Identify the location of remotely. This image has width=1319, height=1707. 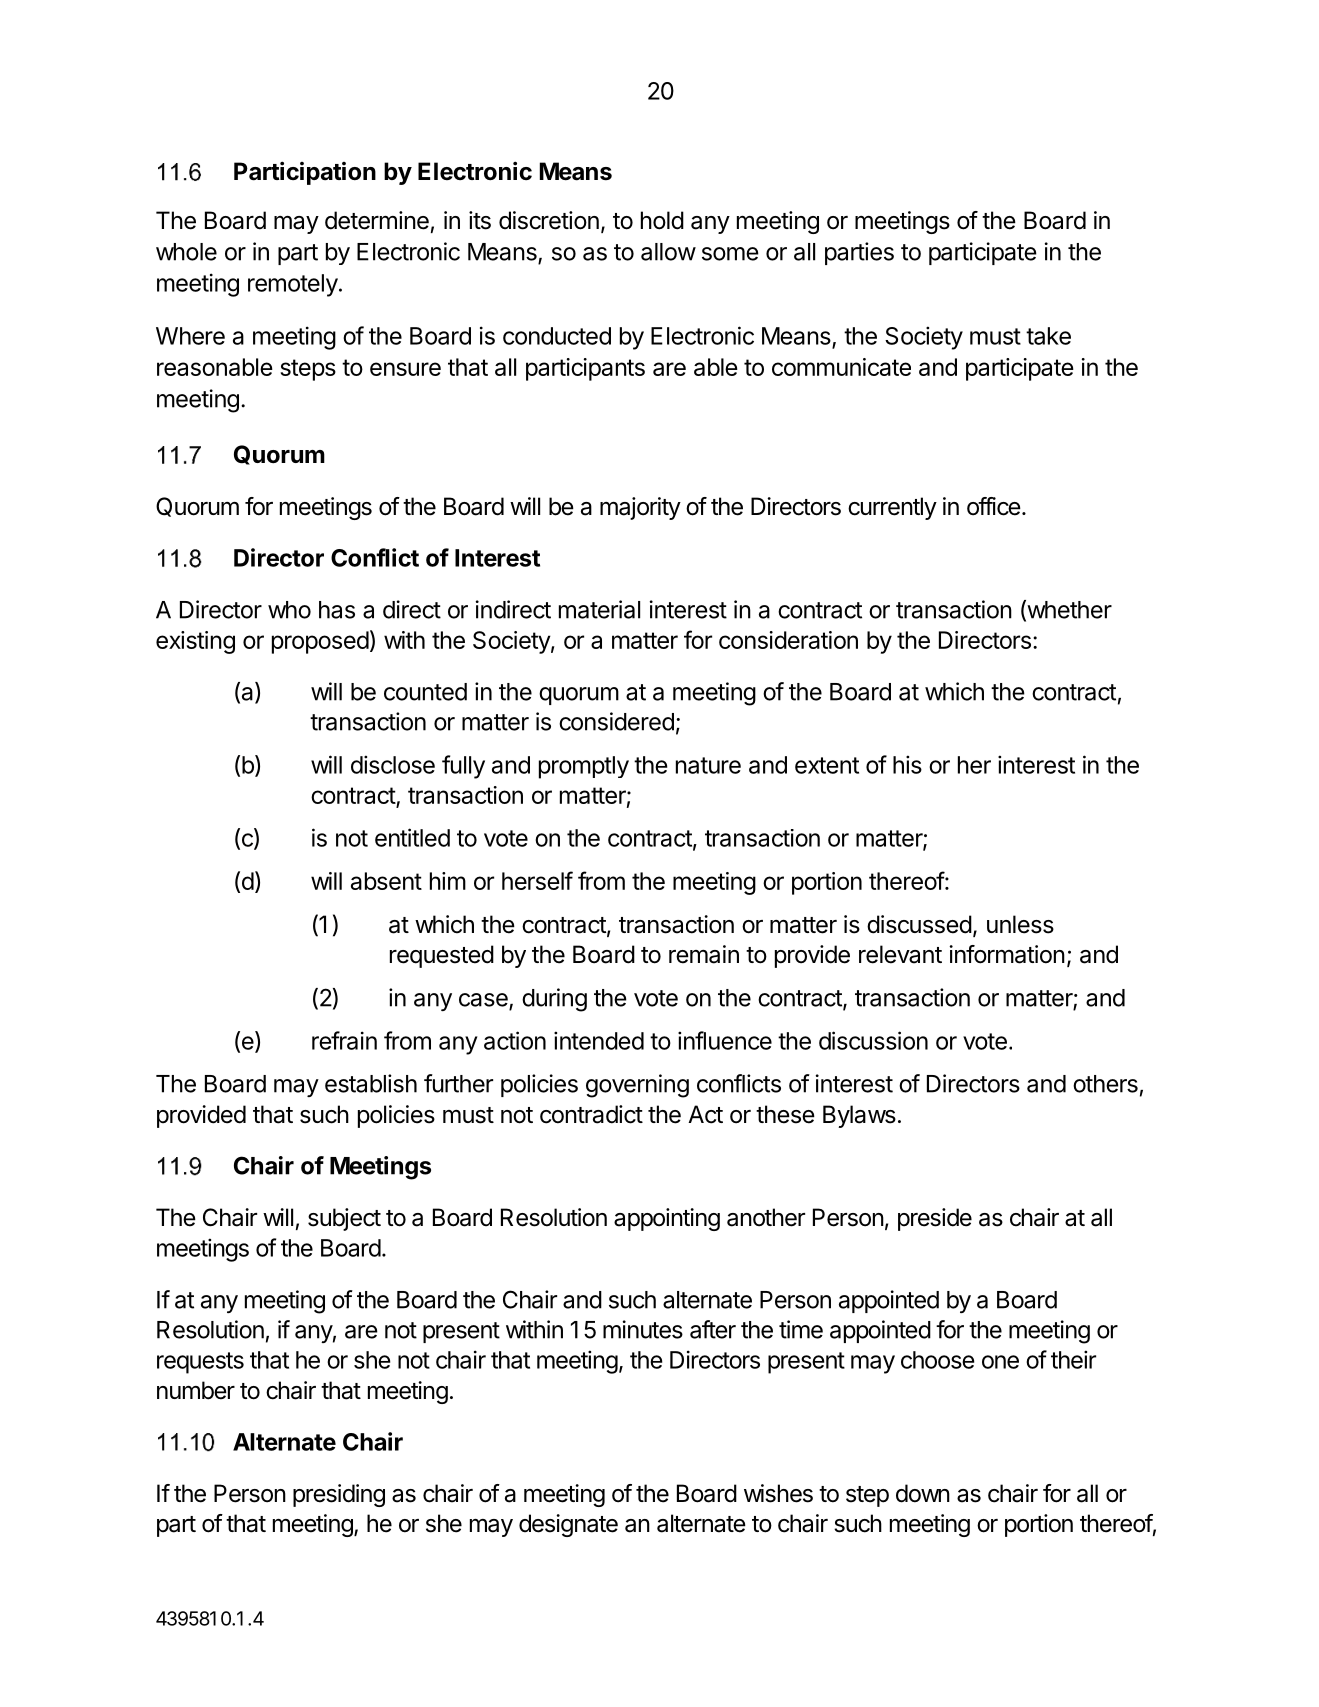
(293, 285).
